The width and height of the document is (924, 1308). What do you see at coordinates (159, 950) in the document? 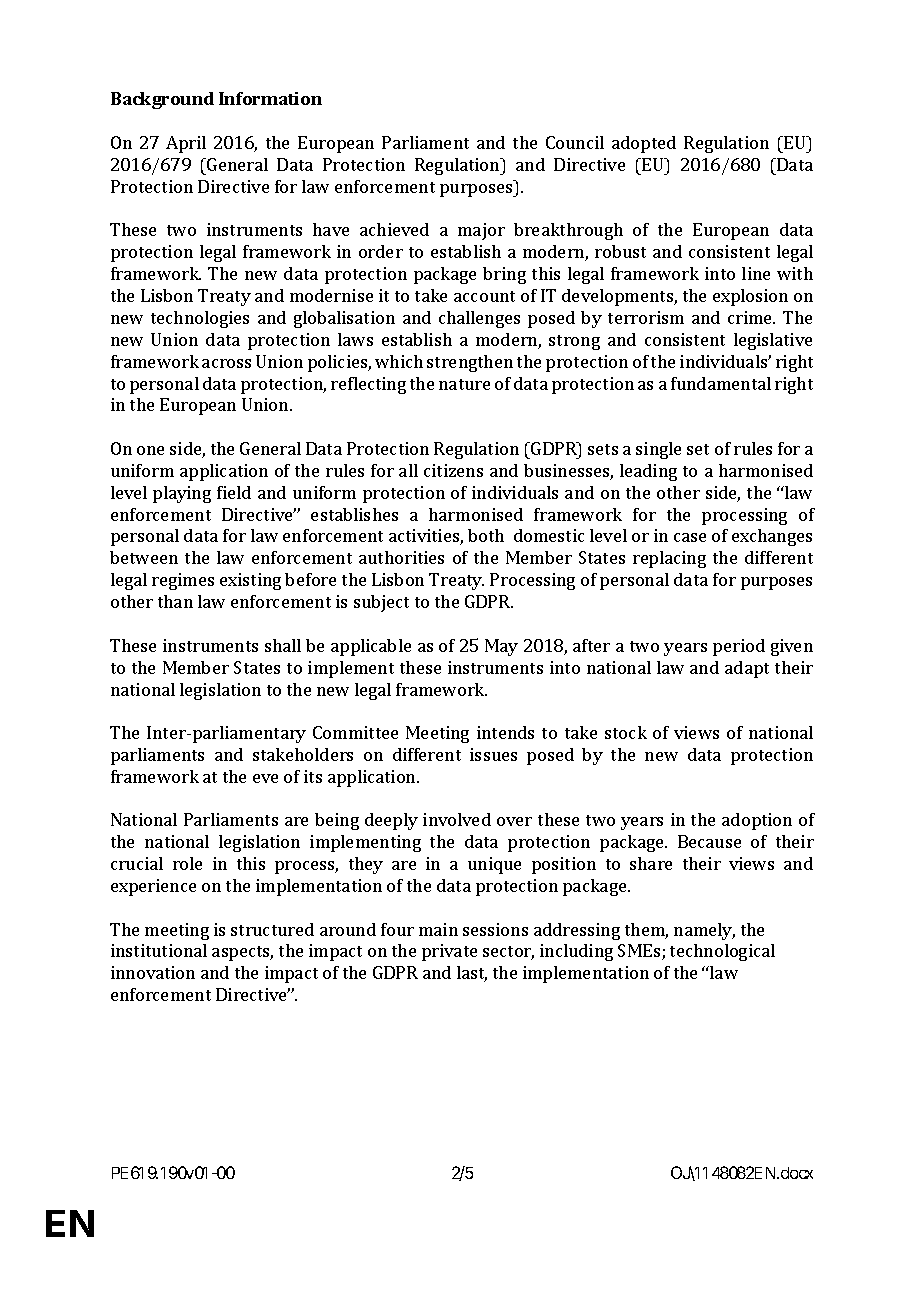
I see `institutional` at bounding box center [159, 950].
